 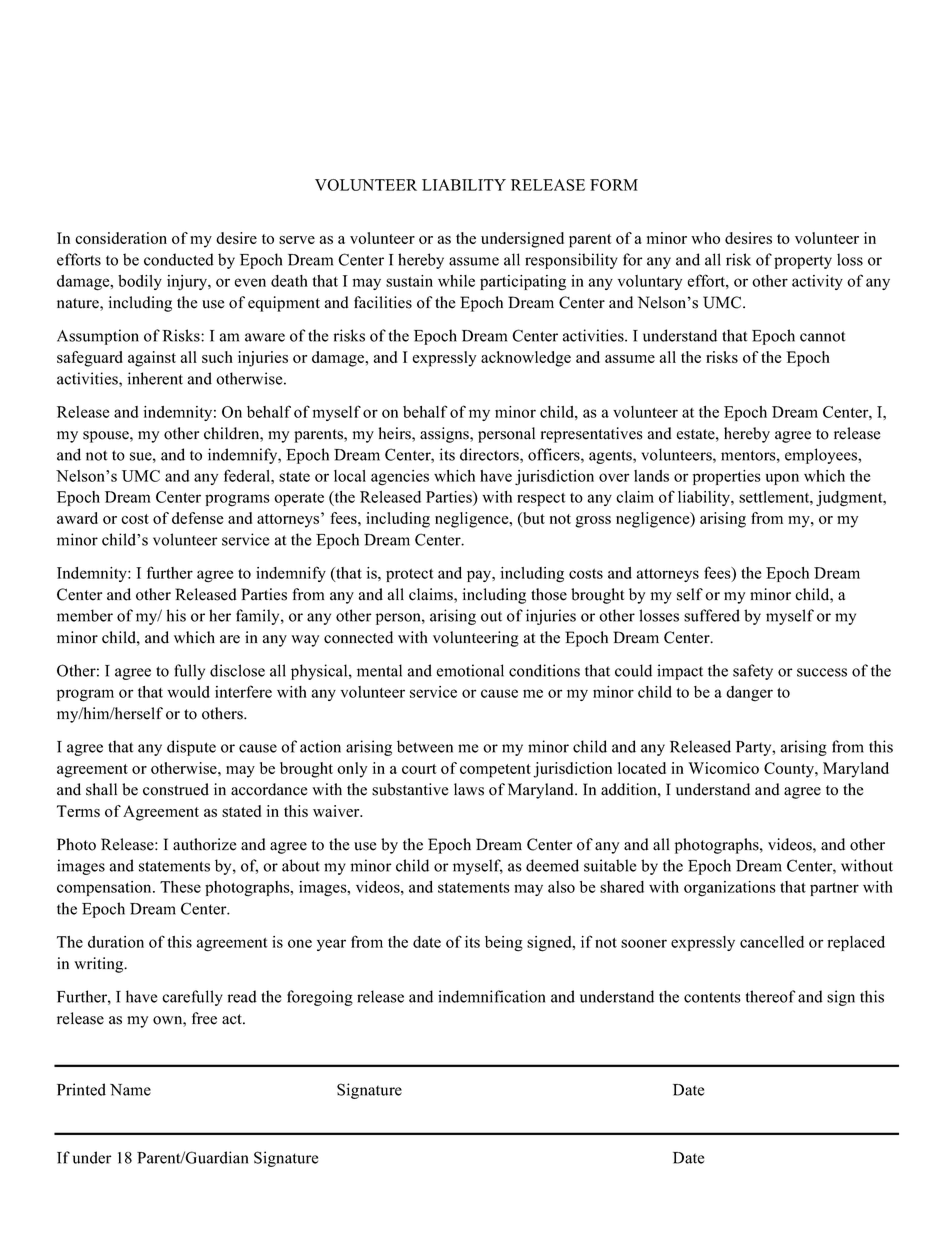 I want to click on emotional, so click(x=470, y=670).
